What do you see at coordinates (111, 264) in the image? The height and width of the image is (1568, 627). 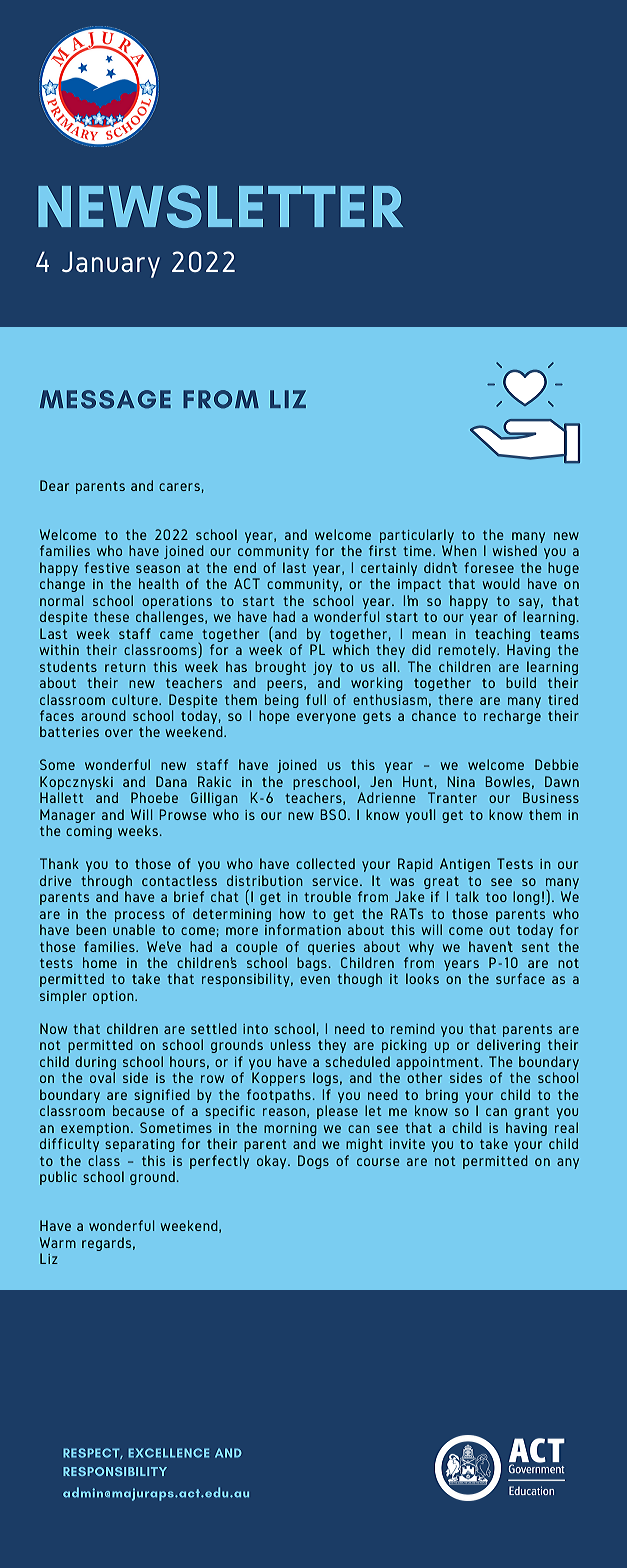 I see `January` at bounding box center [111, 264].
